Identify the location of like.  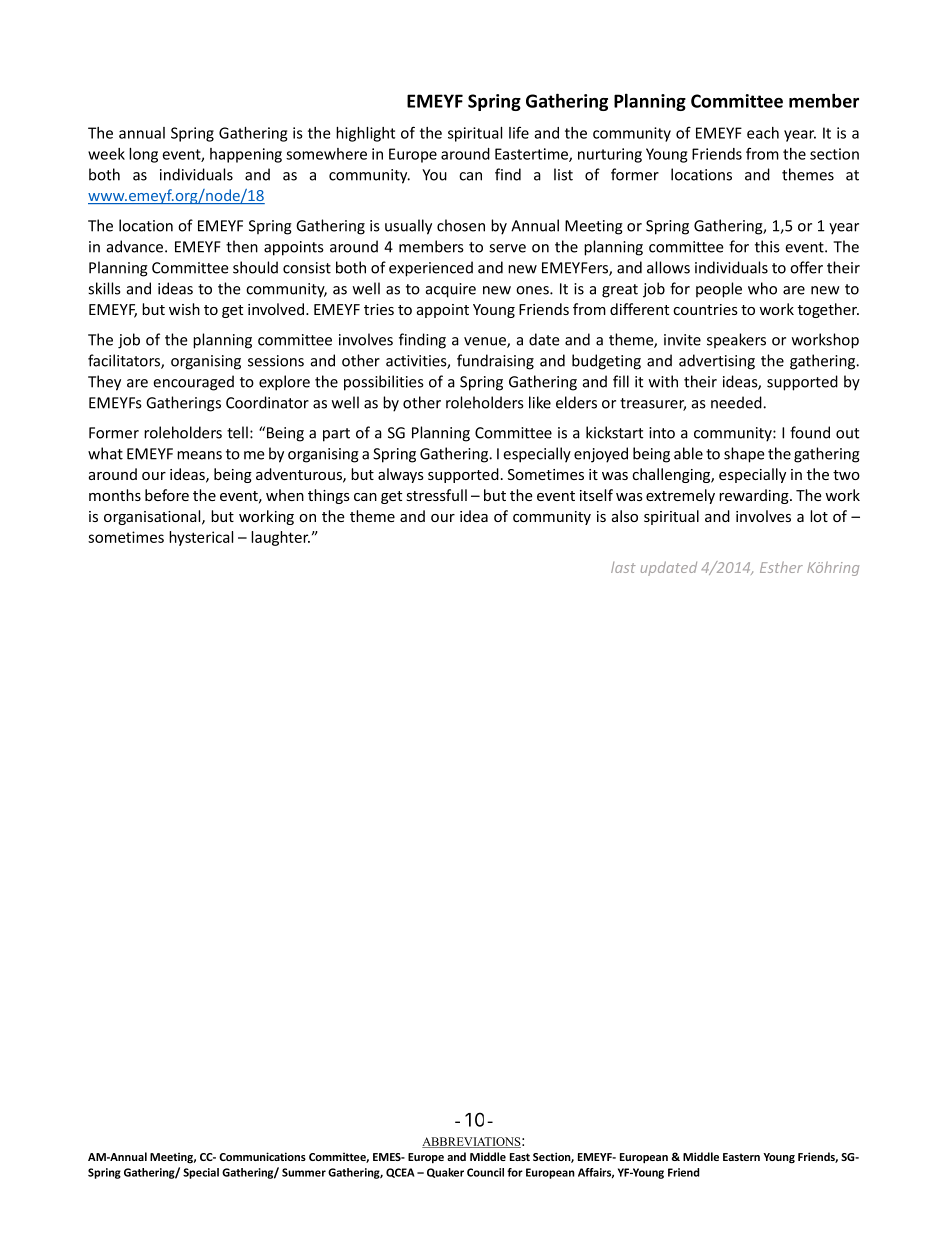
(540, 402).
